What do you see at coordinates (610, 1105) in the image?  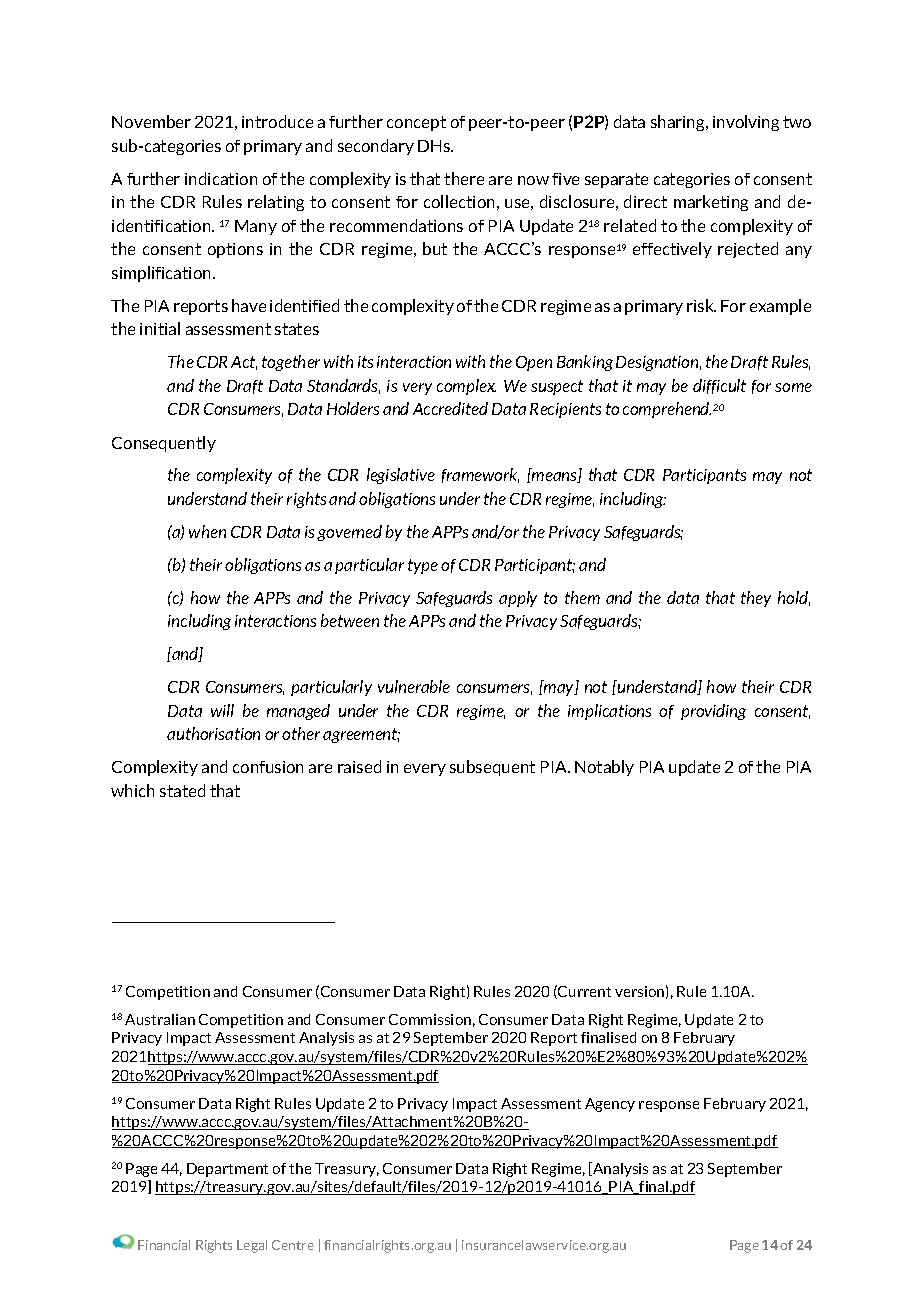 I see `Agency` at bounding box center [610, 1105].
